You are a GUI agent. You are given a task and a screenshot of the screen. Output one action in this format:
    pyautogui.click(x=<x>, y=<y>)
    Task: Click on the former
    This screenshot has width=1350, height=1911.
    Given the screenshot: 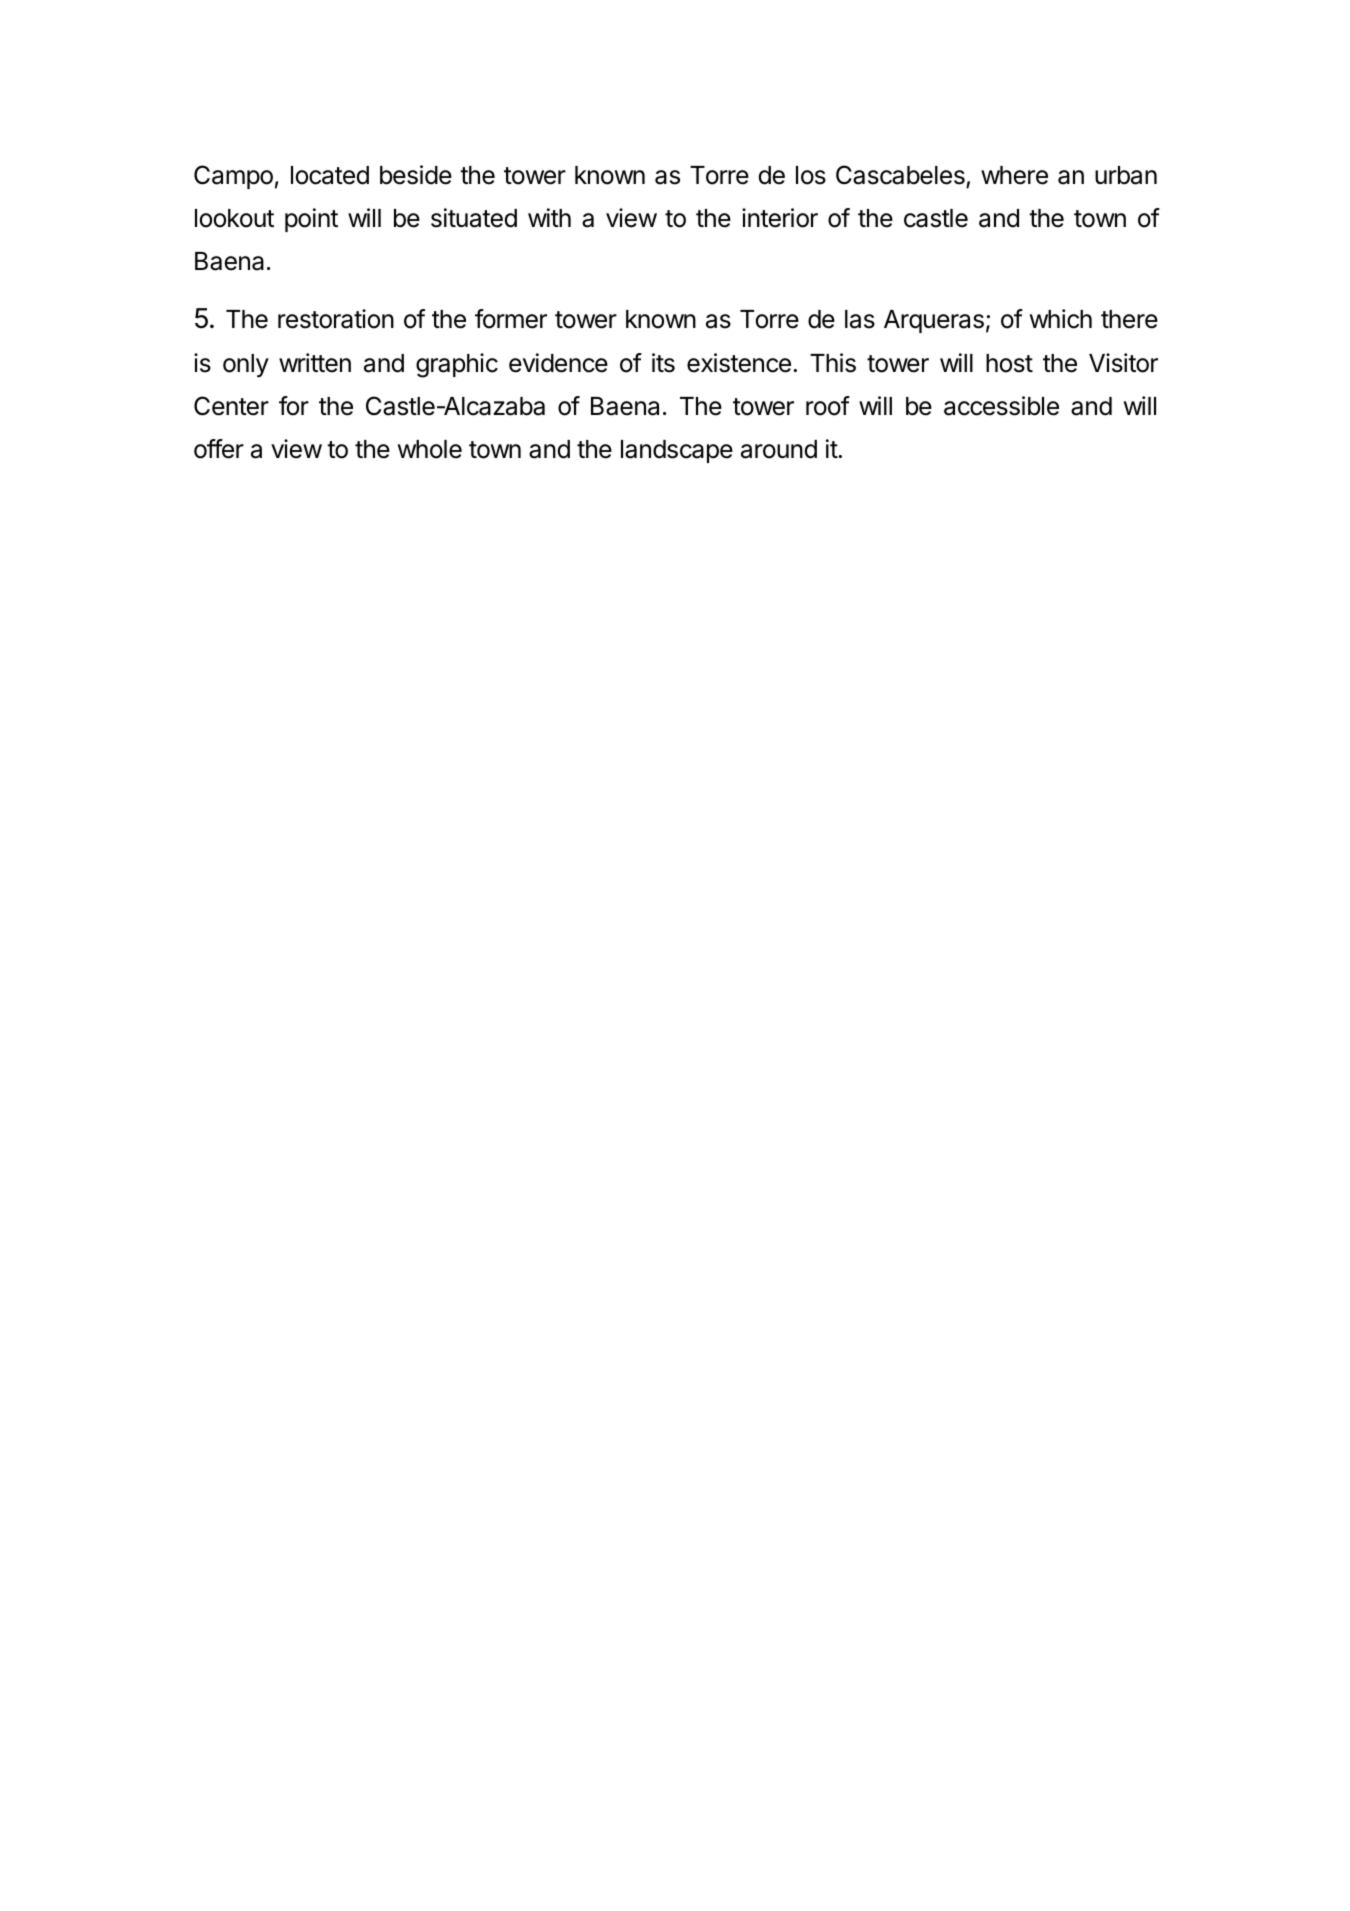 What is the action you would take?
    pyautogui.click(x=511, y=319)
